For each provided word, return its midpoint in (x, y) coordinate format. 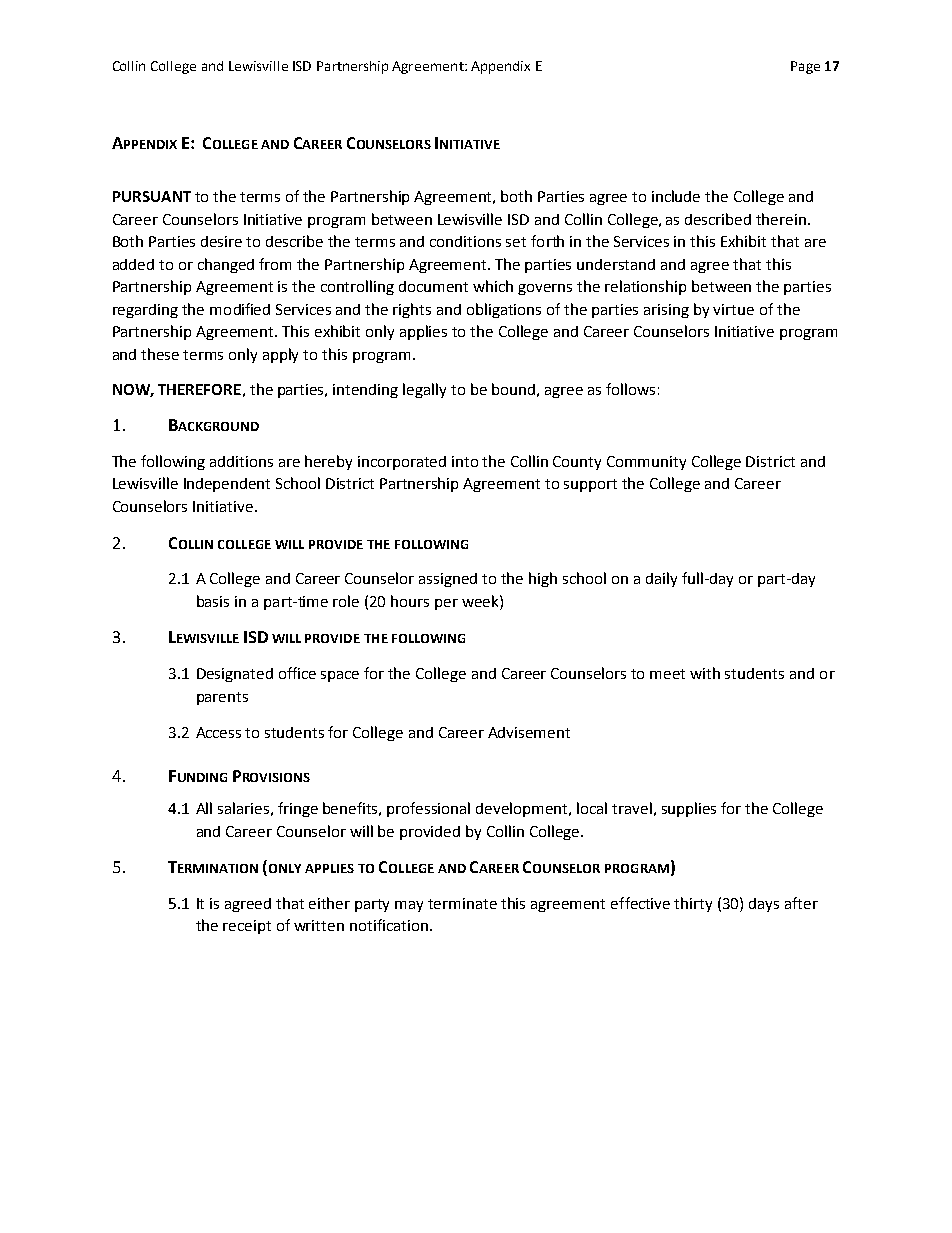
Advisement (529, 732)
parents (222, 698)
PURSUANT (152, 196)
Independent (227, 485)
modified (240, 309)
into (465, 461)
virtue (733, 309)
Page (805, 67)
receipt (247, 927)
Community (646, 463)
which (493, 286)
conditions (465, 241)
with (705, 673)
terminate (462, 903)
